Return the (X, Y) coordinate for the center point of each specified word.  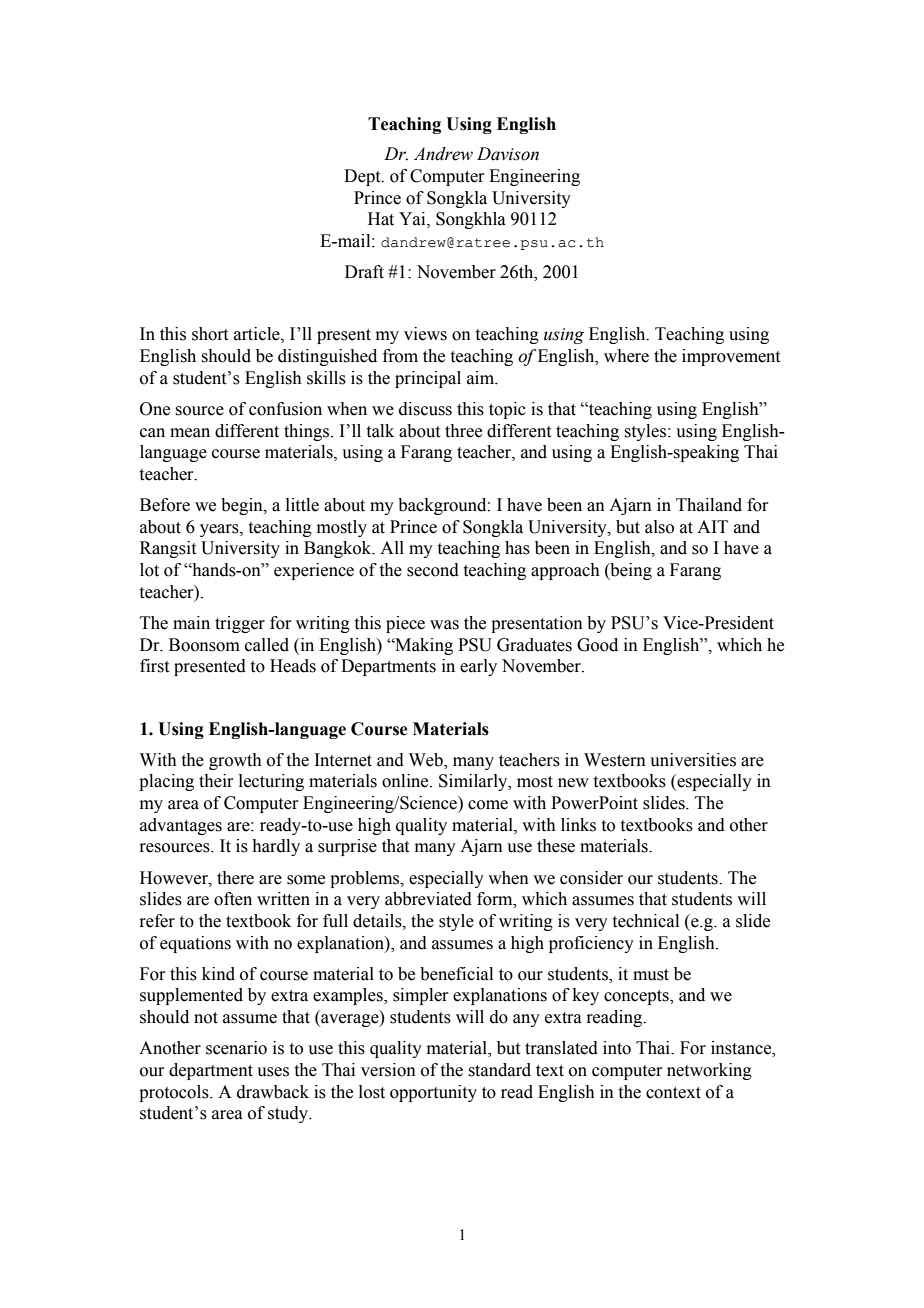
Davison (508, 154)
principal (428, 379)
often (233, 899)
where (626, 356)
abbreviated (428, 899)
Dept (363, 177)
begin (243, 506)
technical (646, 921)
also (659, 527)
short (210, 334)
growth (235, 761)
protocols (175, 1093)
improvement (731, 357)
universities (693, 760)
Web (427, 760)
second (433, 570)
